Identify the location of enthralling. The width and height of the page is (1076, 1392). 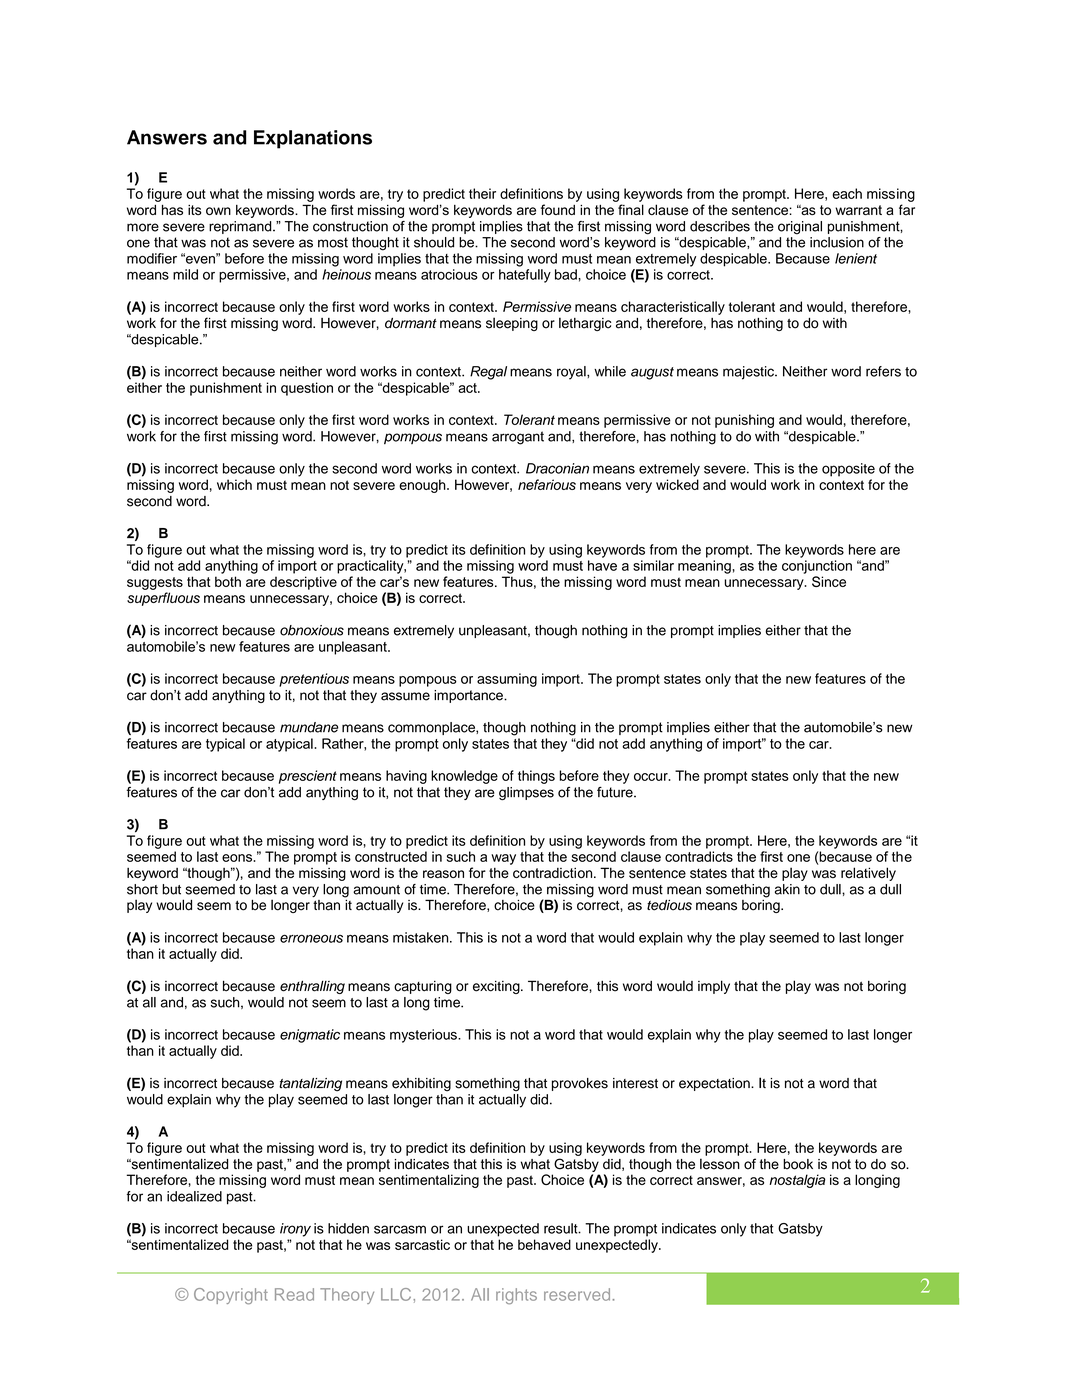
(312, 987).
